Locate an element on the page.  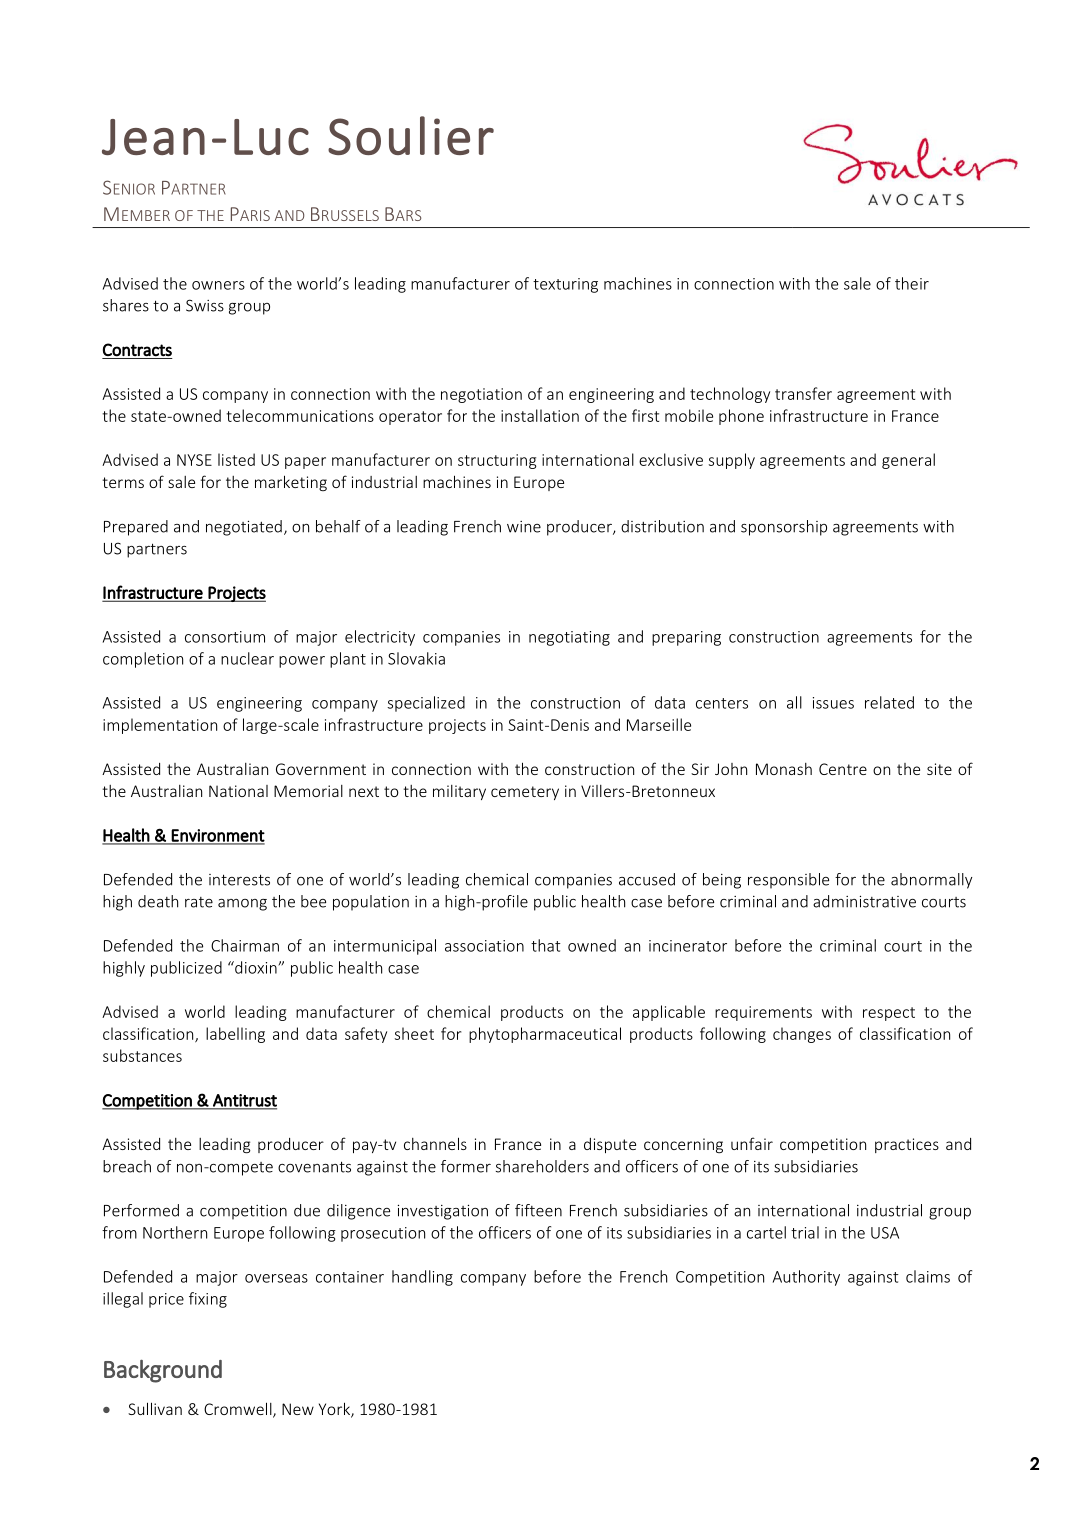
labelling is located at coordinates (235, 1035).
